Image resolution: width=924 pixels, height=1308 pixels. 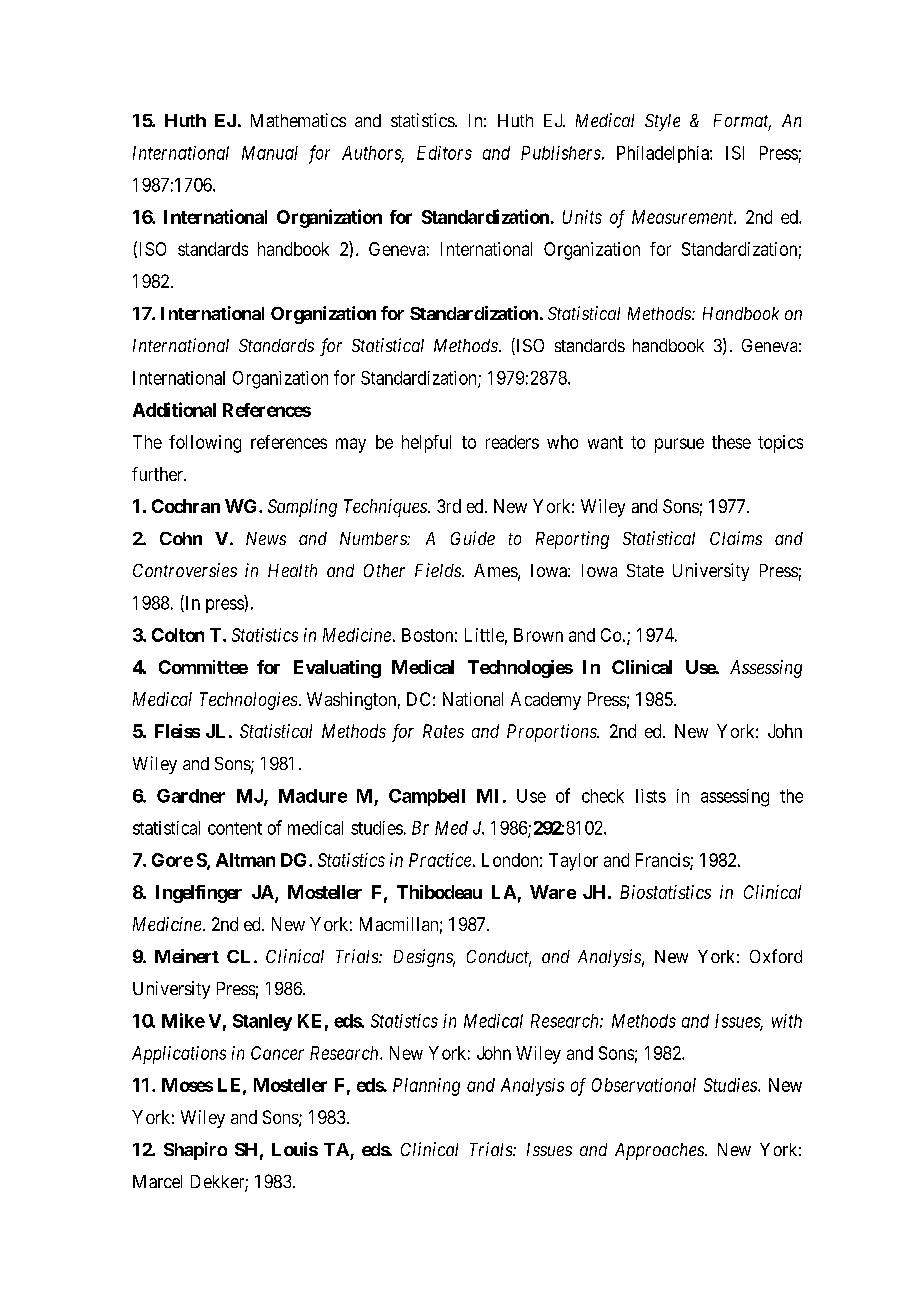 What do you see at coordinates (731, 442) in the screenshot?
I see `these` at bounding box center [731, 442].
